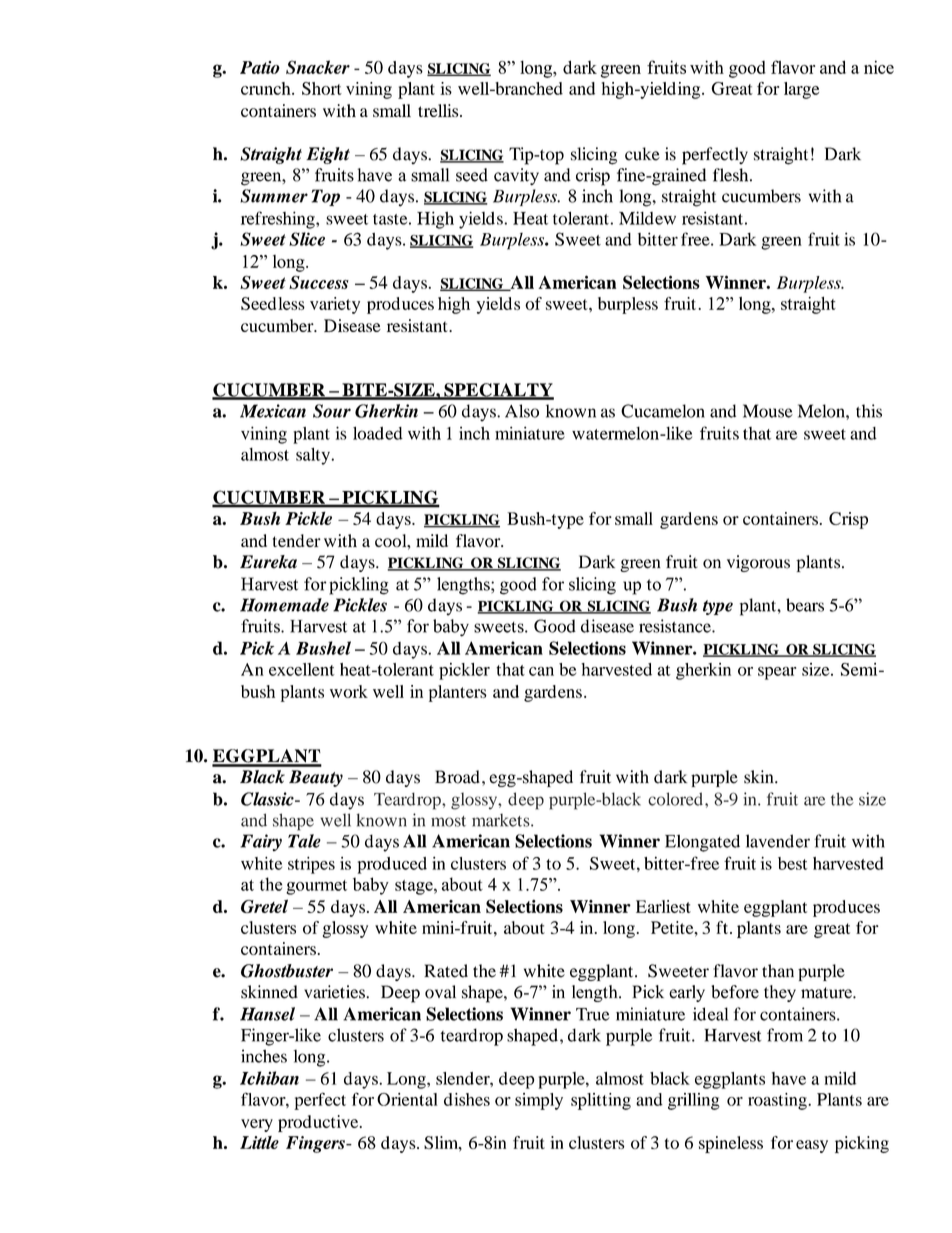 This image has height=1233, width=952. I want to click on cavity, so click(516, 176).
